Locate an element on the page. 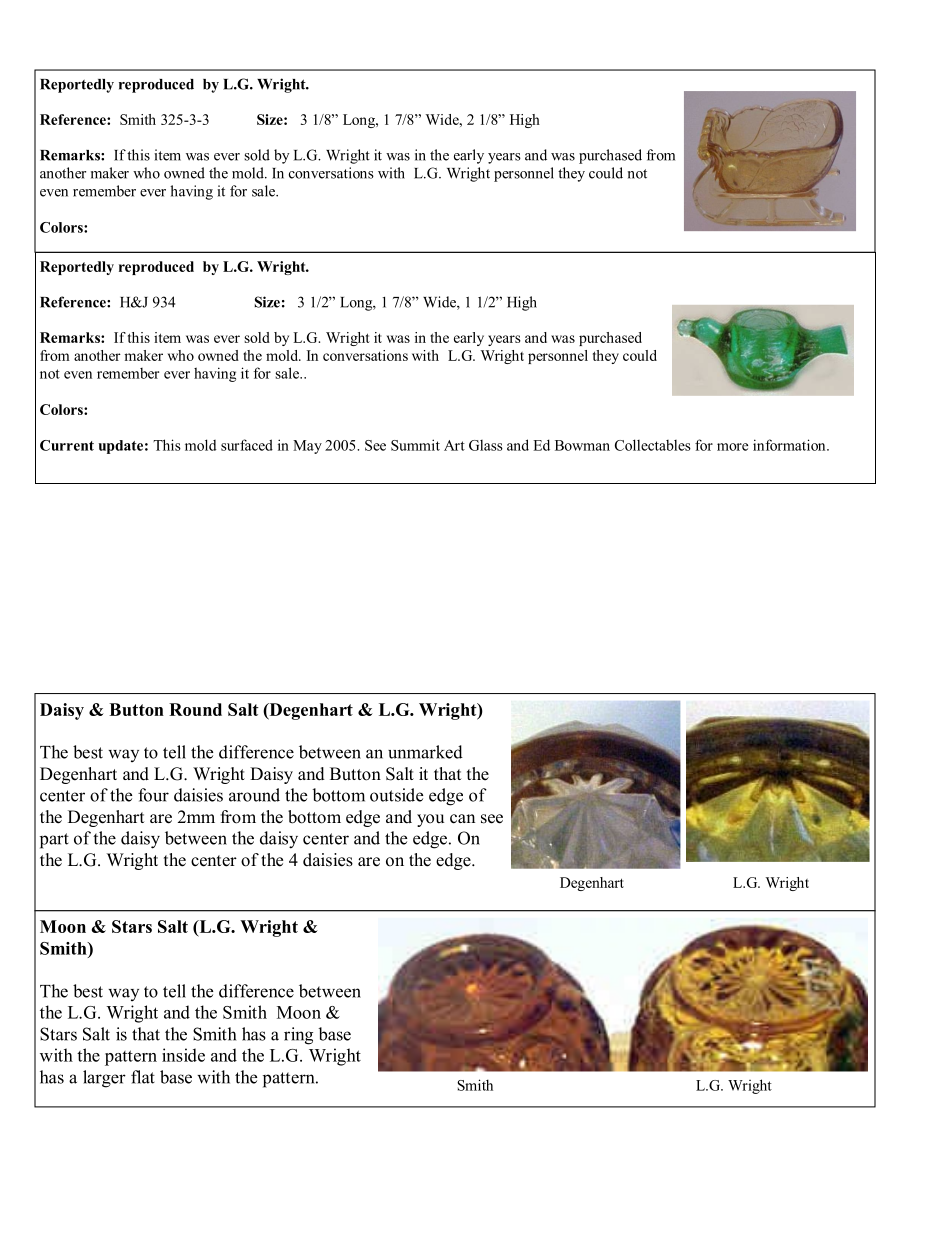  more is located at coordinates (732, 447).
